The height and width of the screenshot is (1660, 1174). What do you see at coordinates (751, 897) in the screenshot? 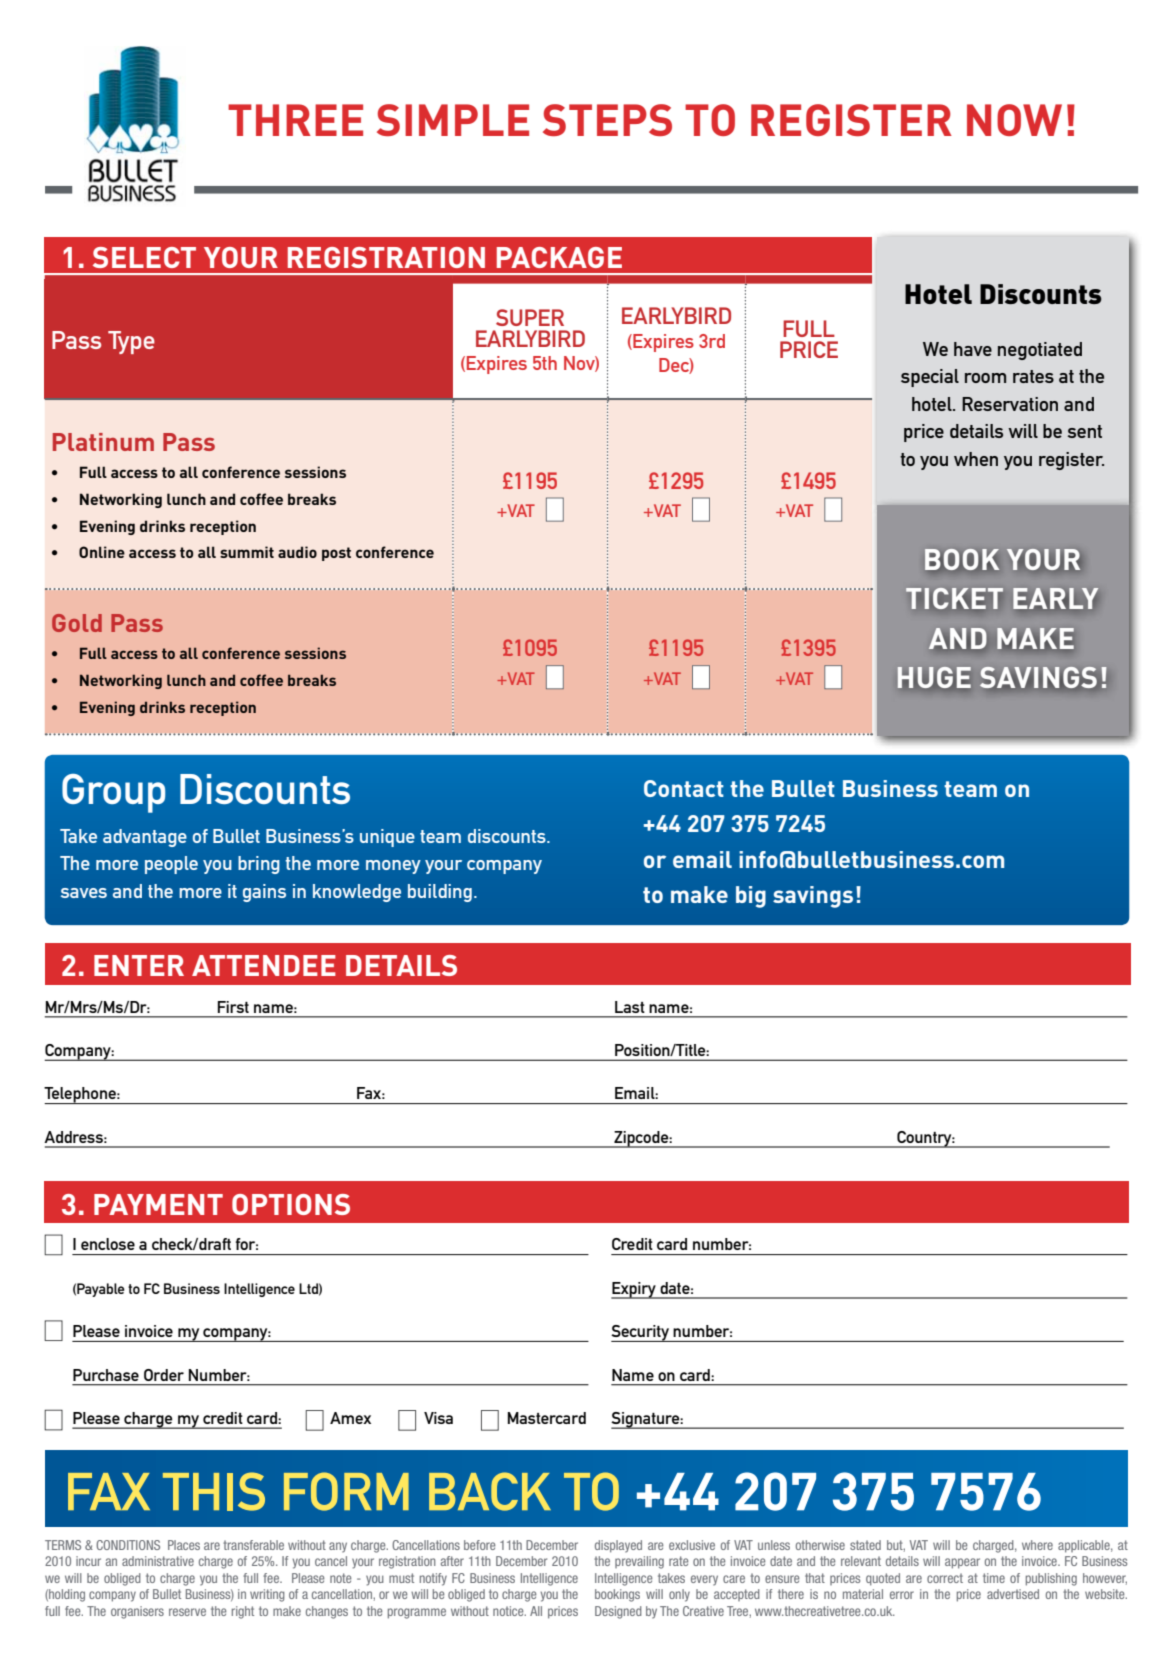
I see `big` at bounding box center [751, 897].
